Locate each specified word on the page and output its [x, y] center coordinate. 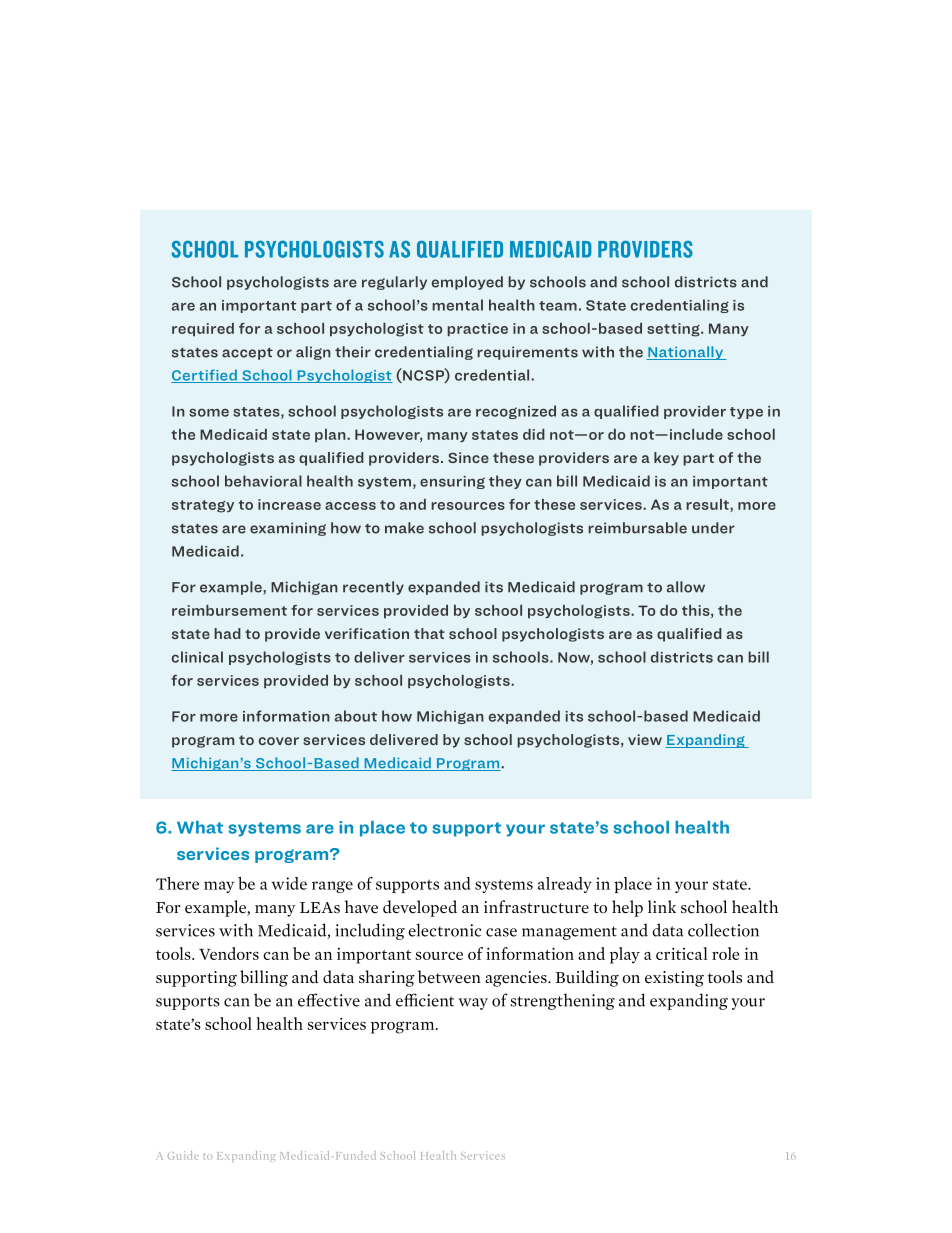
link [662, 906]
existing [674, 979]
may [219, 887]
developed [420, 908]
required [203, 329]
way [473, 1004]
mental [457, 305]
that [429, 633]
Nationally [685, 353]
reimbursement [229, 610]
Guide [183, 1155]
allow [686, 587]
